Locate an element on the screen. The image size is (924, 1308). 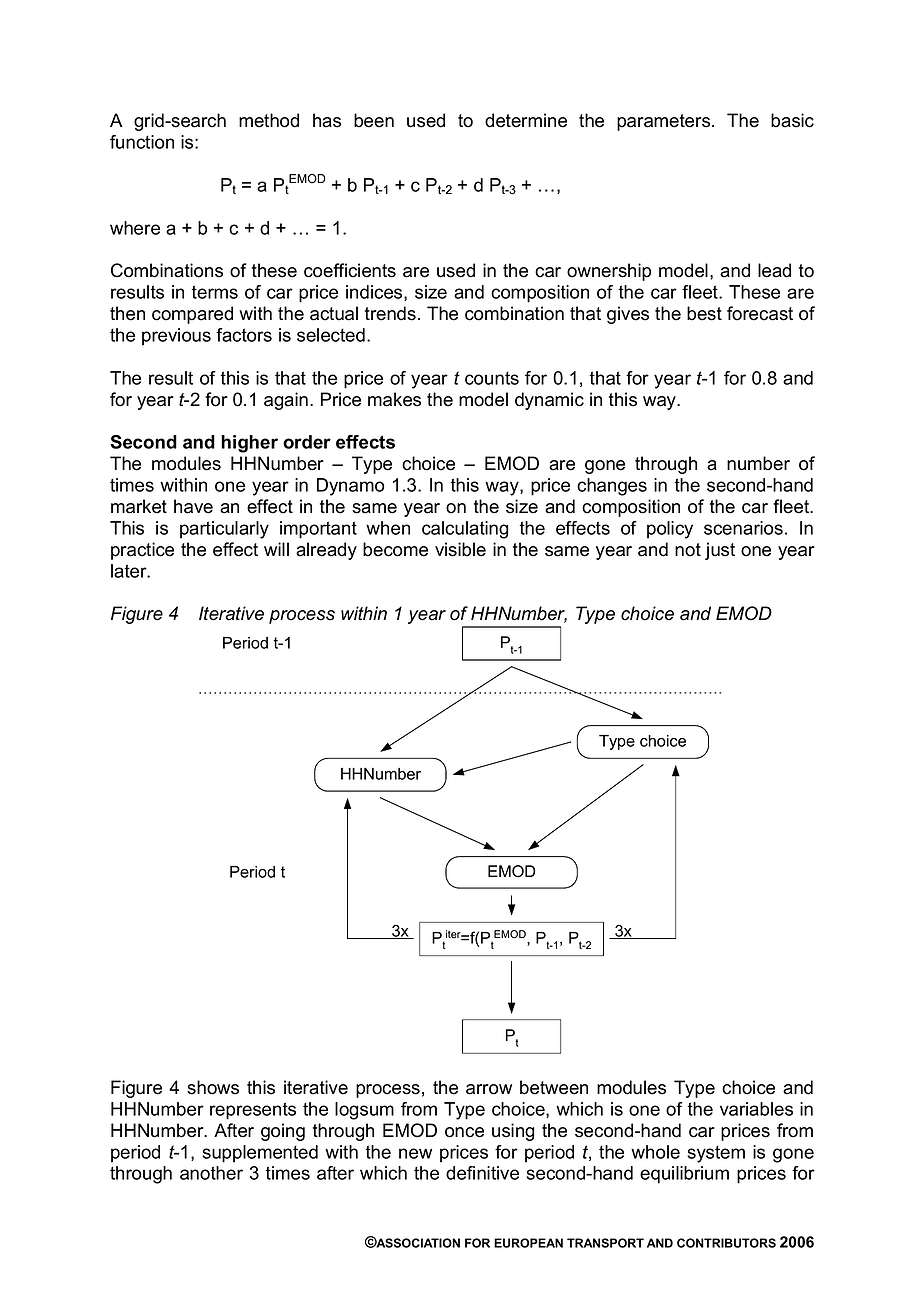
function is located at coordinates (142, 142).
